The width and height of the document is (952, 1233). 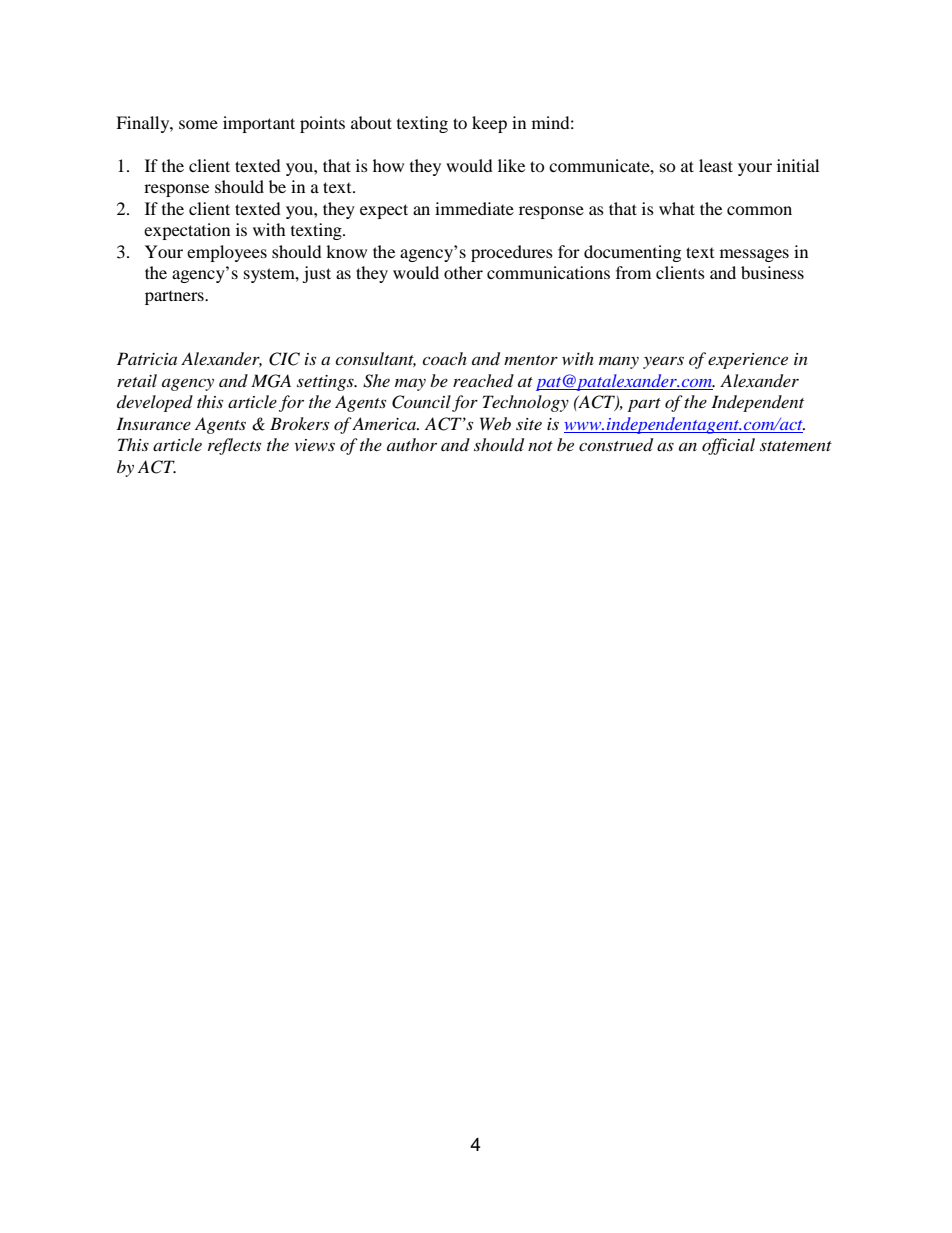 I want to click on some, so click(x=198, y=124).
